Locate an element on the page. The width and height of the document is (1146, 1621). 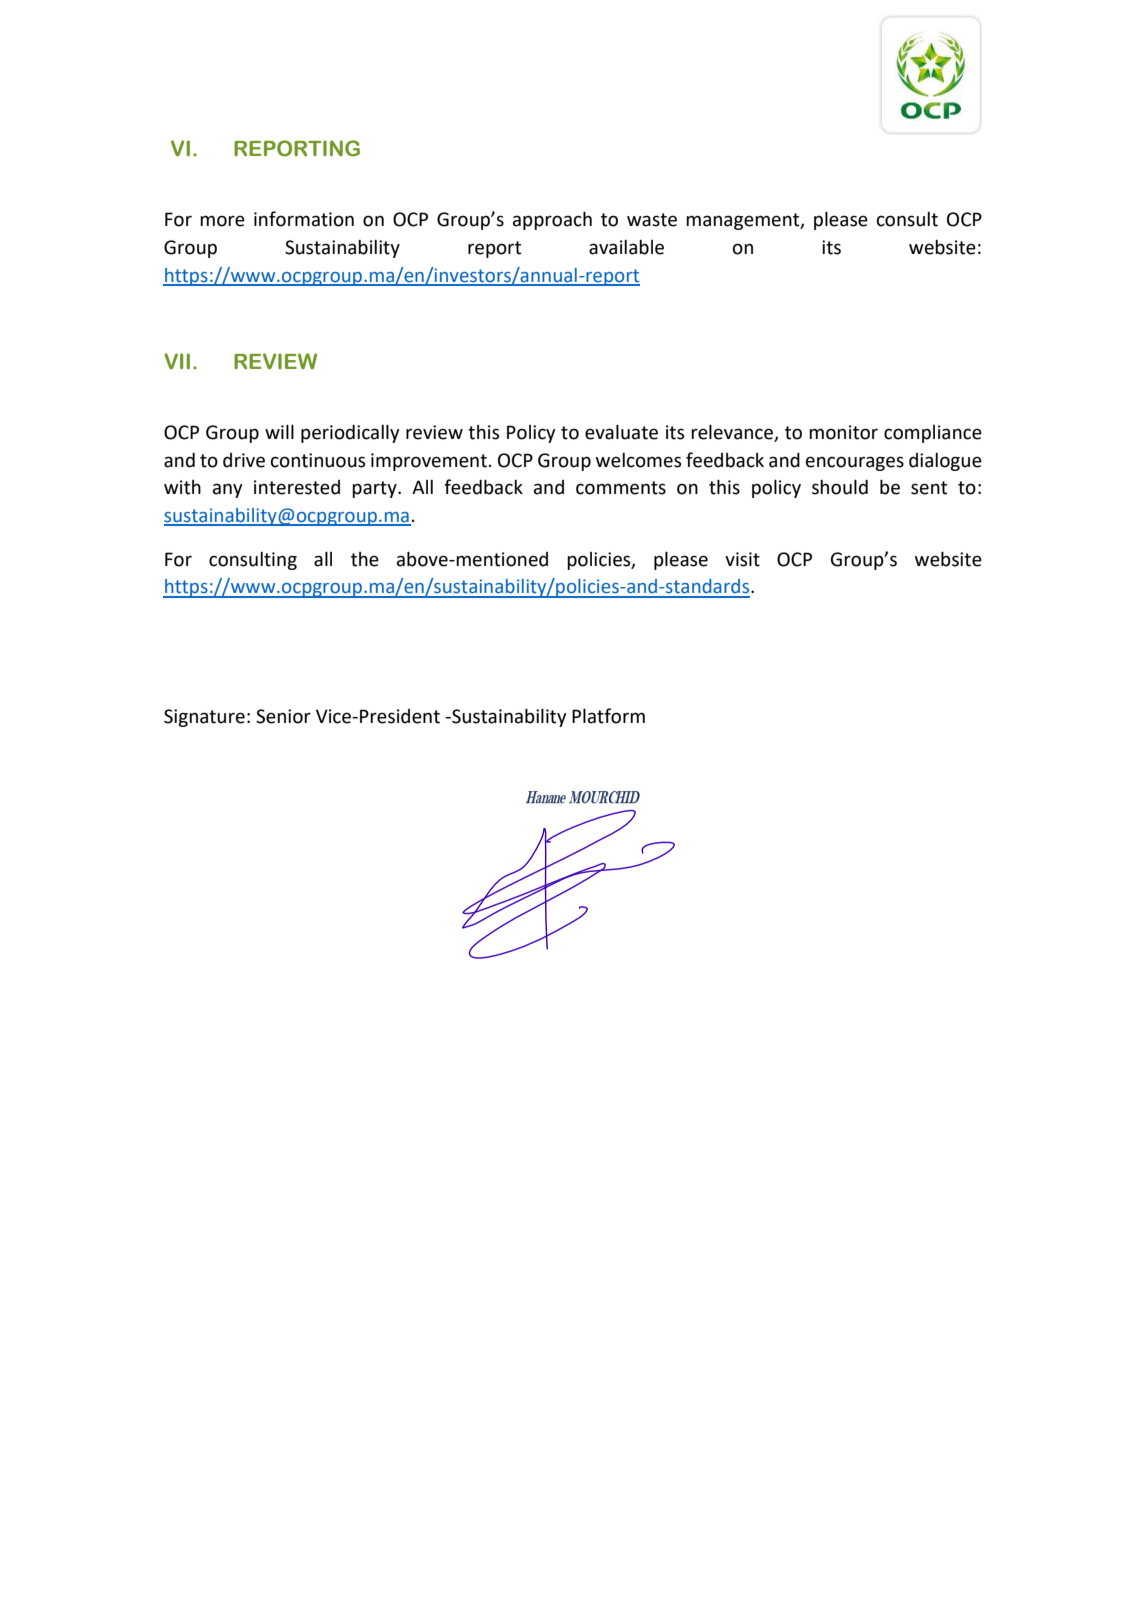
Senior is located at coordinates (283, 716).
